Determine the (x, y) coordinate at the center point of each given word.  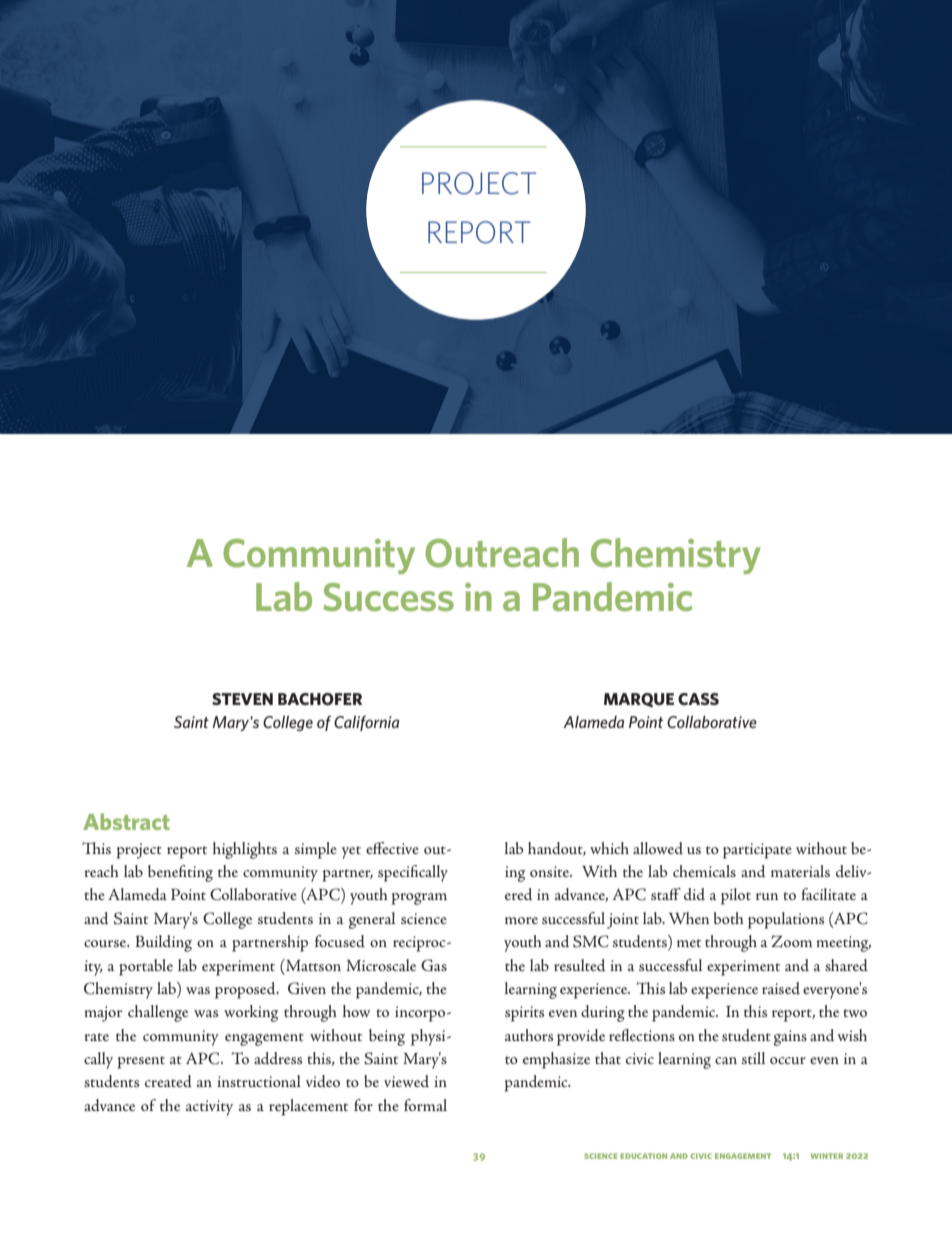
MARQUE (639, 700)
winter (827, 1156)
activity (209, 1108)
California (366, 723)
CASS (698, 699)
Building (164, 943)
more (521, 920)
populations (786, 920)
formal (425, 1105)
